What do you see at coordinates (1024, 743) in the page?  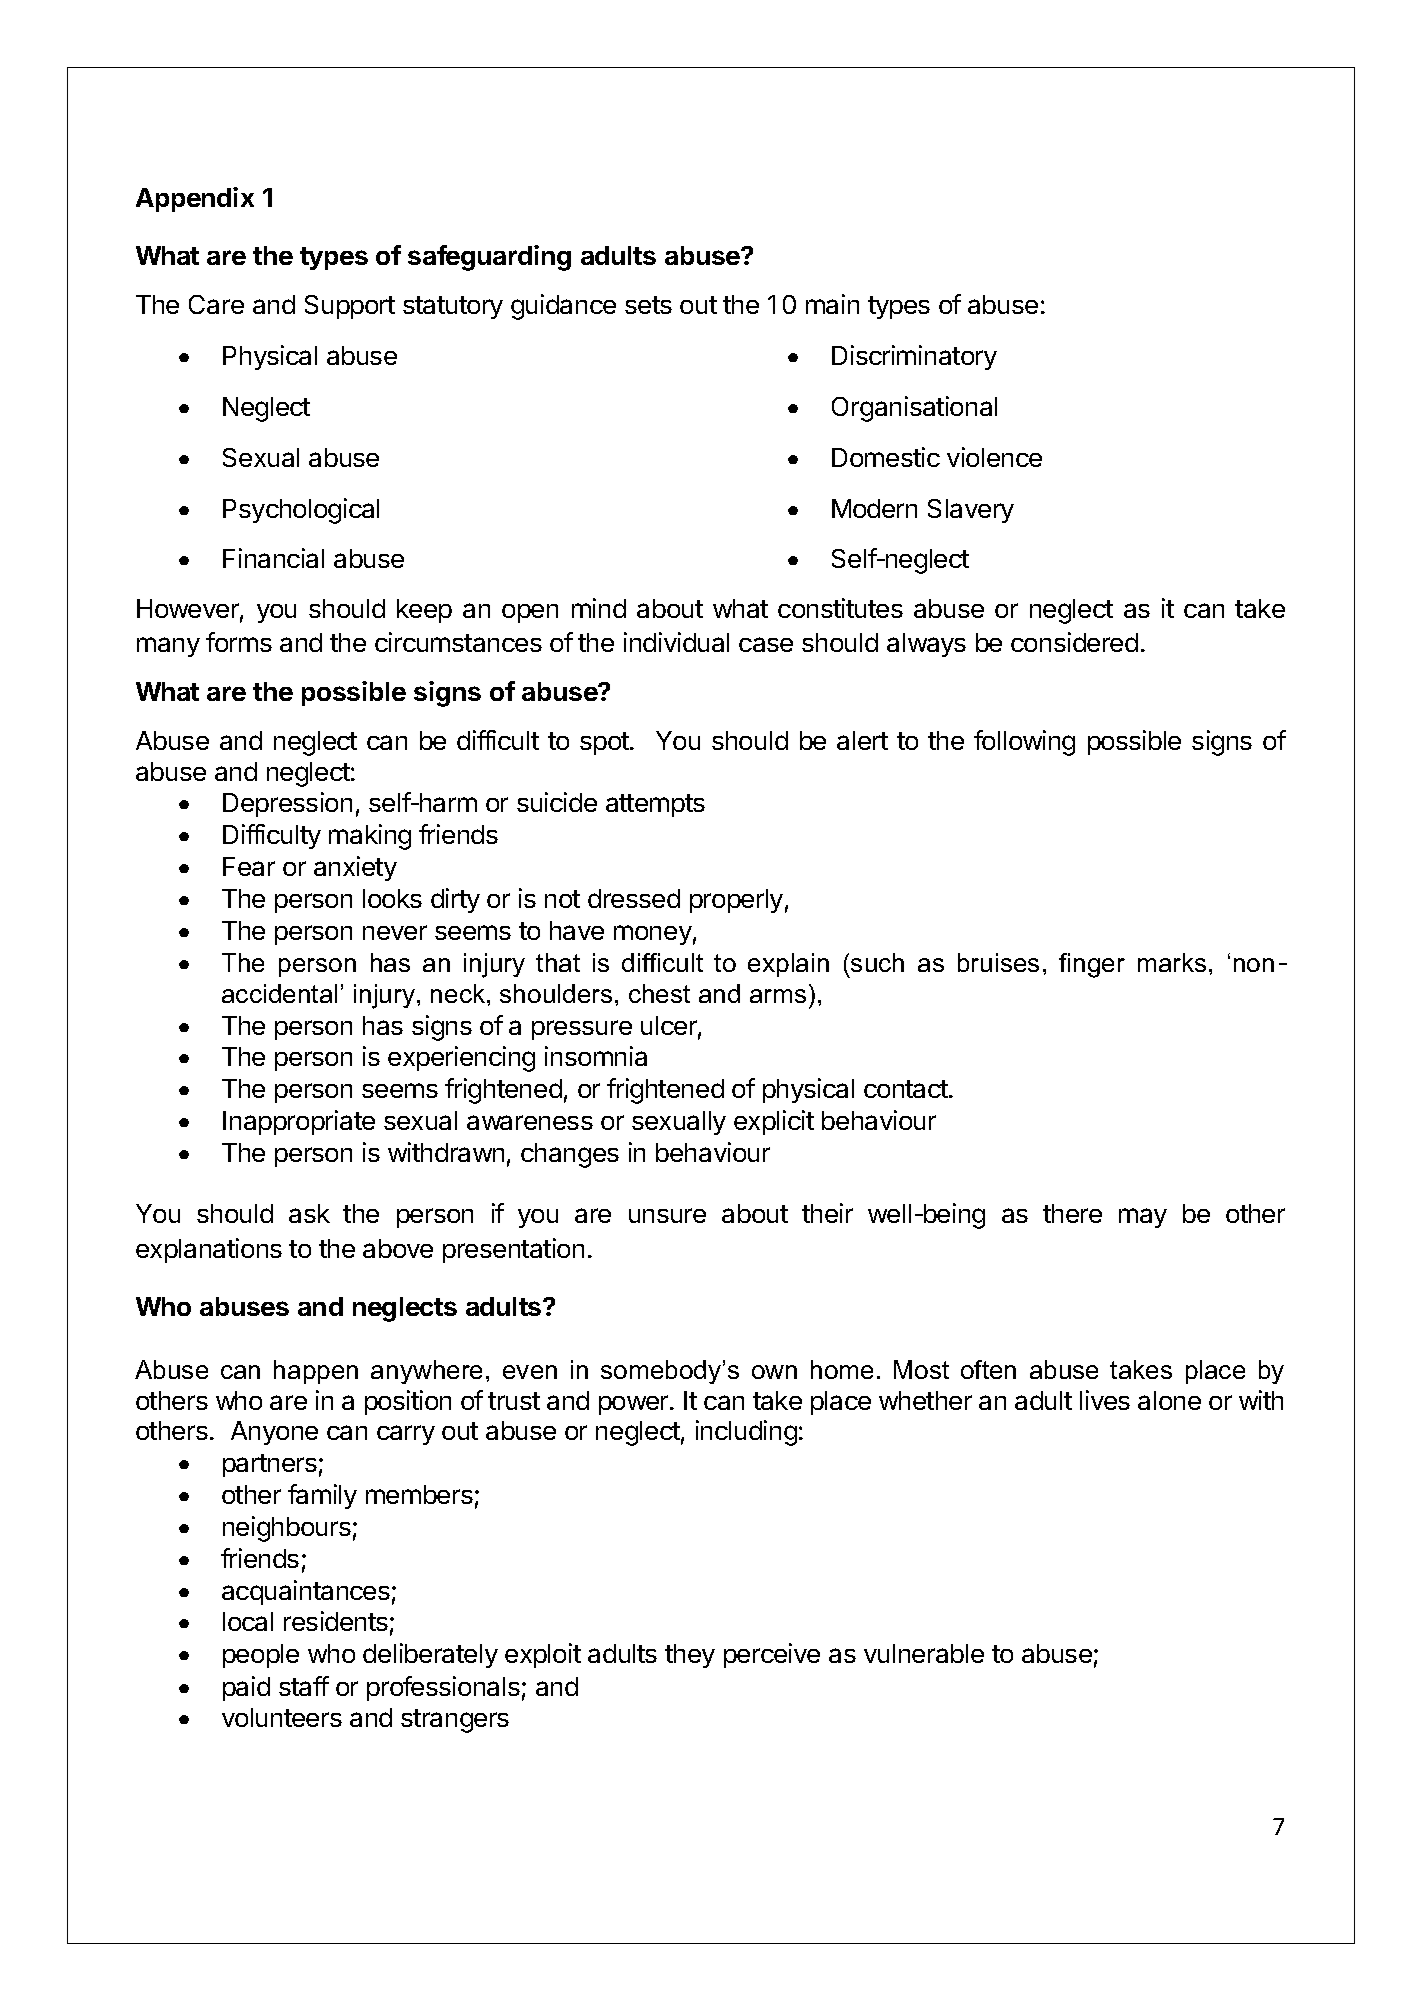 I see `following` at bounding box center [1024, 743].
